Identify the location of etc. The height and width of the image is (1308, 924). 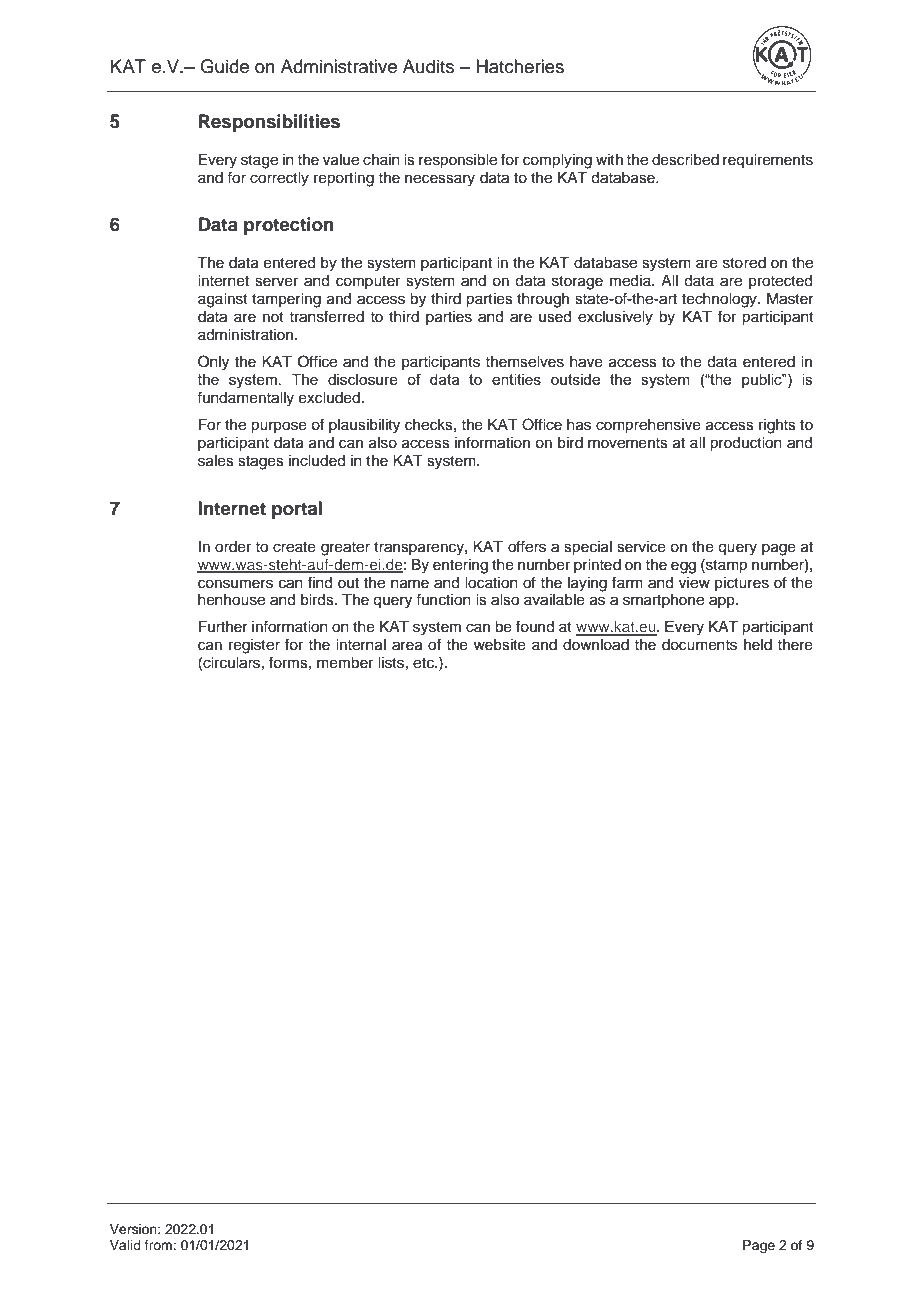
(424, 663).
